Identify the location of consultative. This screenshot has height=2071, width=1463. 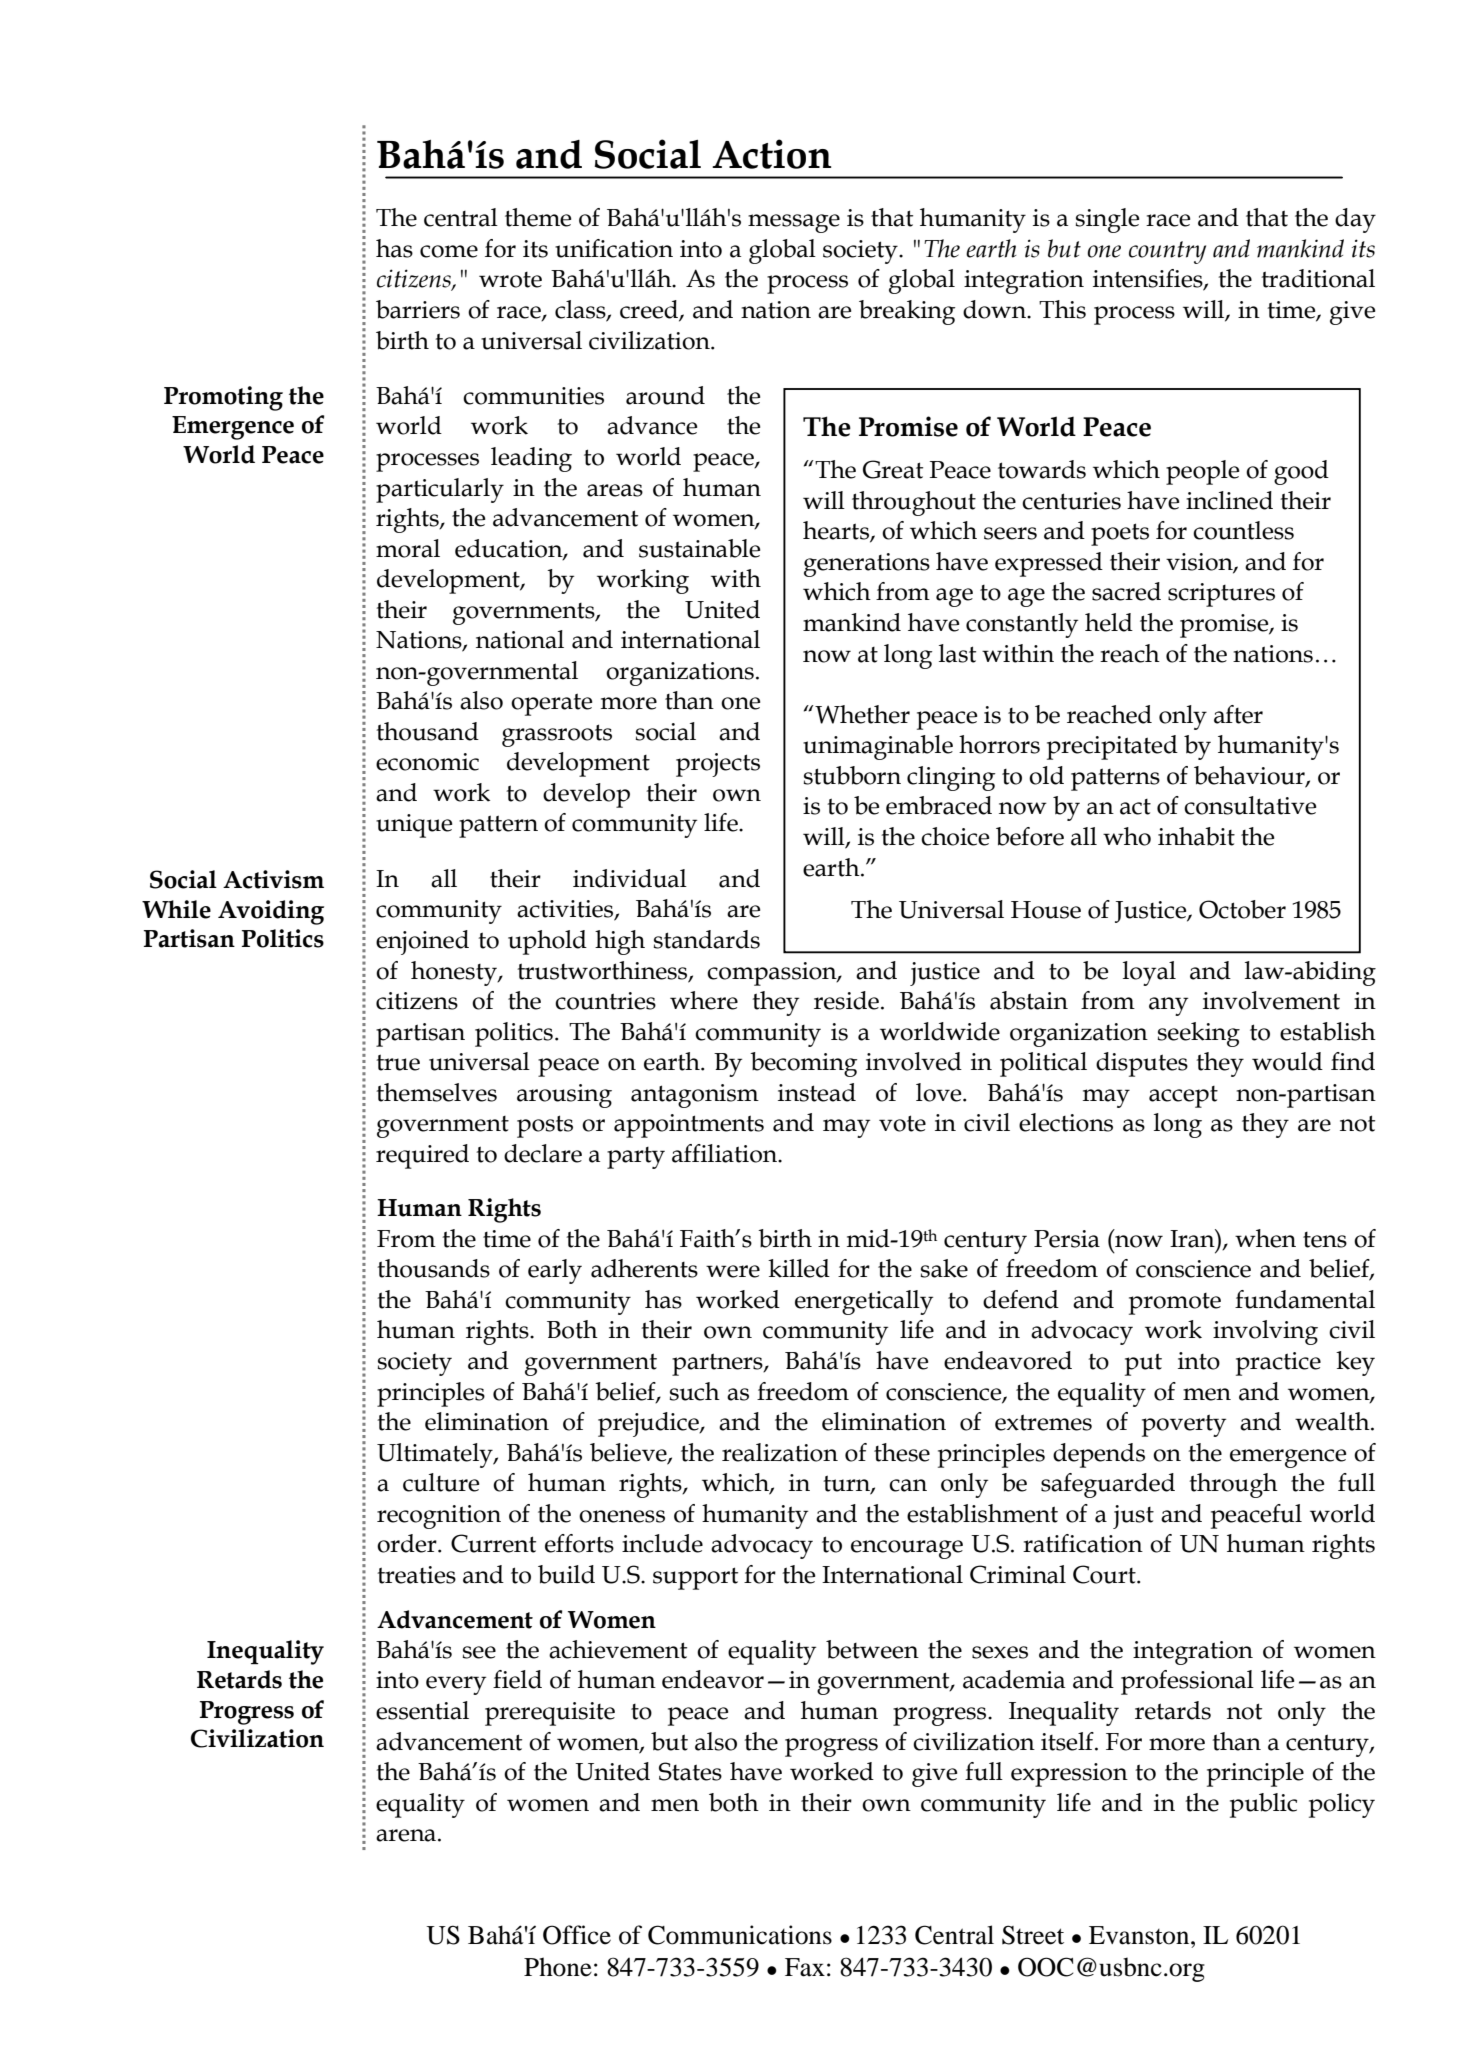
(1250, 805).
